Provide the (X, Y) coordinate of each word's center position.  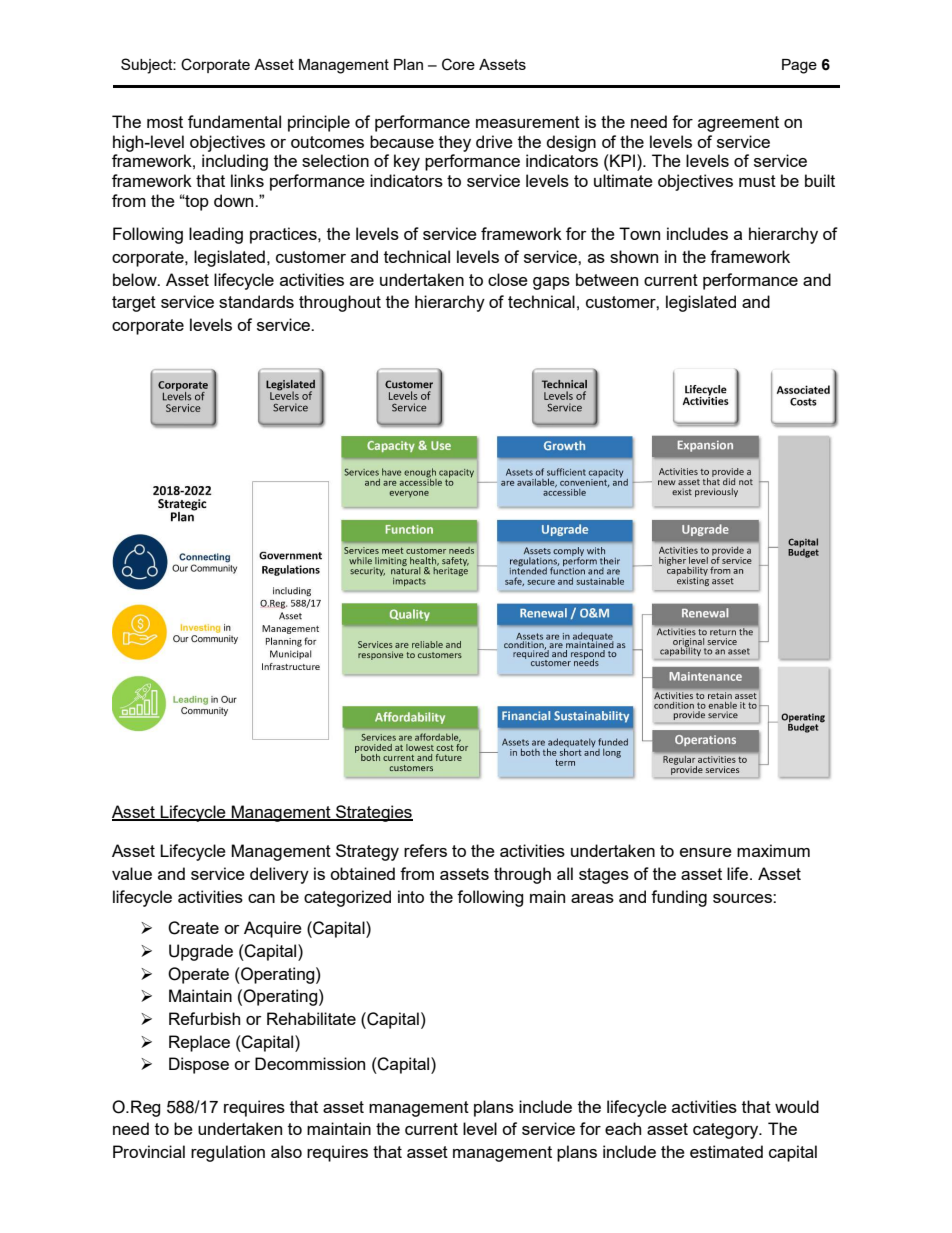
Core (458, 64)
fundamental (234, 121)
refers (425, 850)
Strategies (373, 813)
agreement (738, 124)
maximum (773, 850)
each (623, 1128)
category (727, 1131)
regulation (228, 1153)
